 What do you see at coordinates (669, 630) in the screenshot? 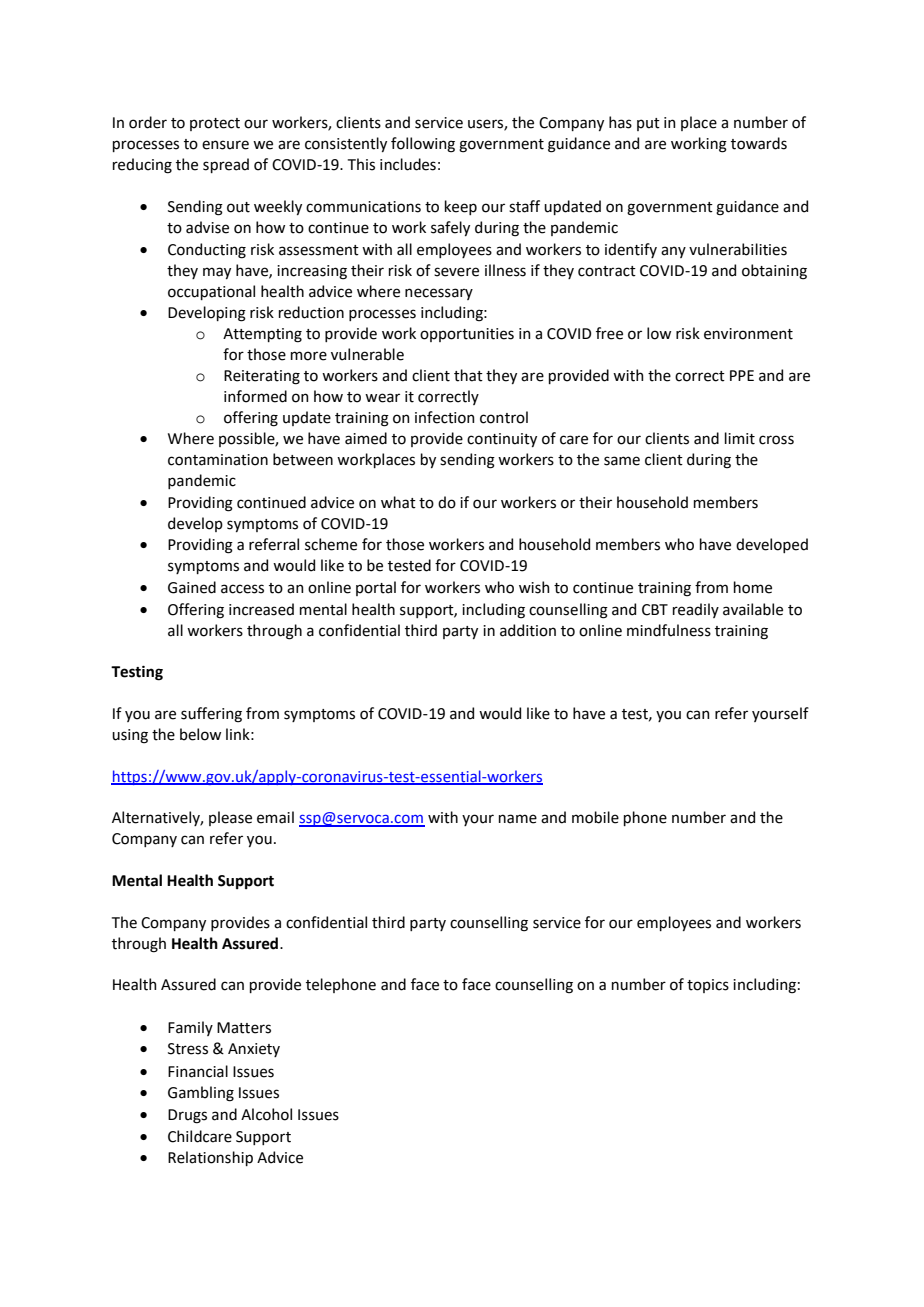
I see `mindfulness` at bounding box center [669, 630].
